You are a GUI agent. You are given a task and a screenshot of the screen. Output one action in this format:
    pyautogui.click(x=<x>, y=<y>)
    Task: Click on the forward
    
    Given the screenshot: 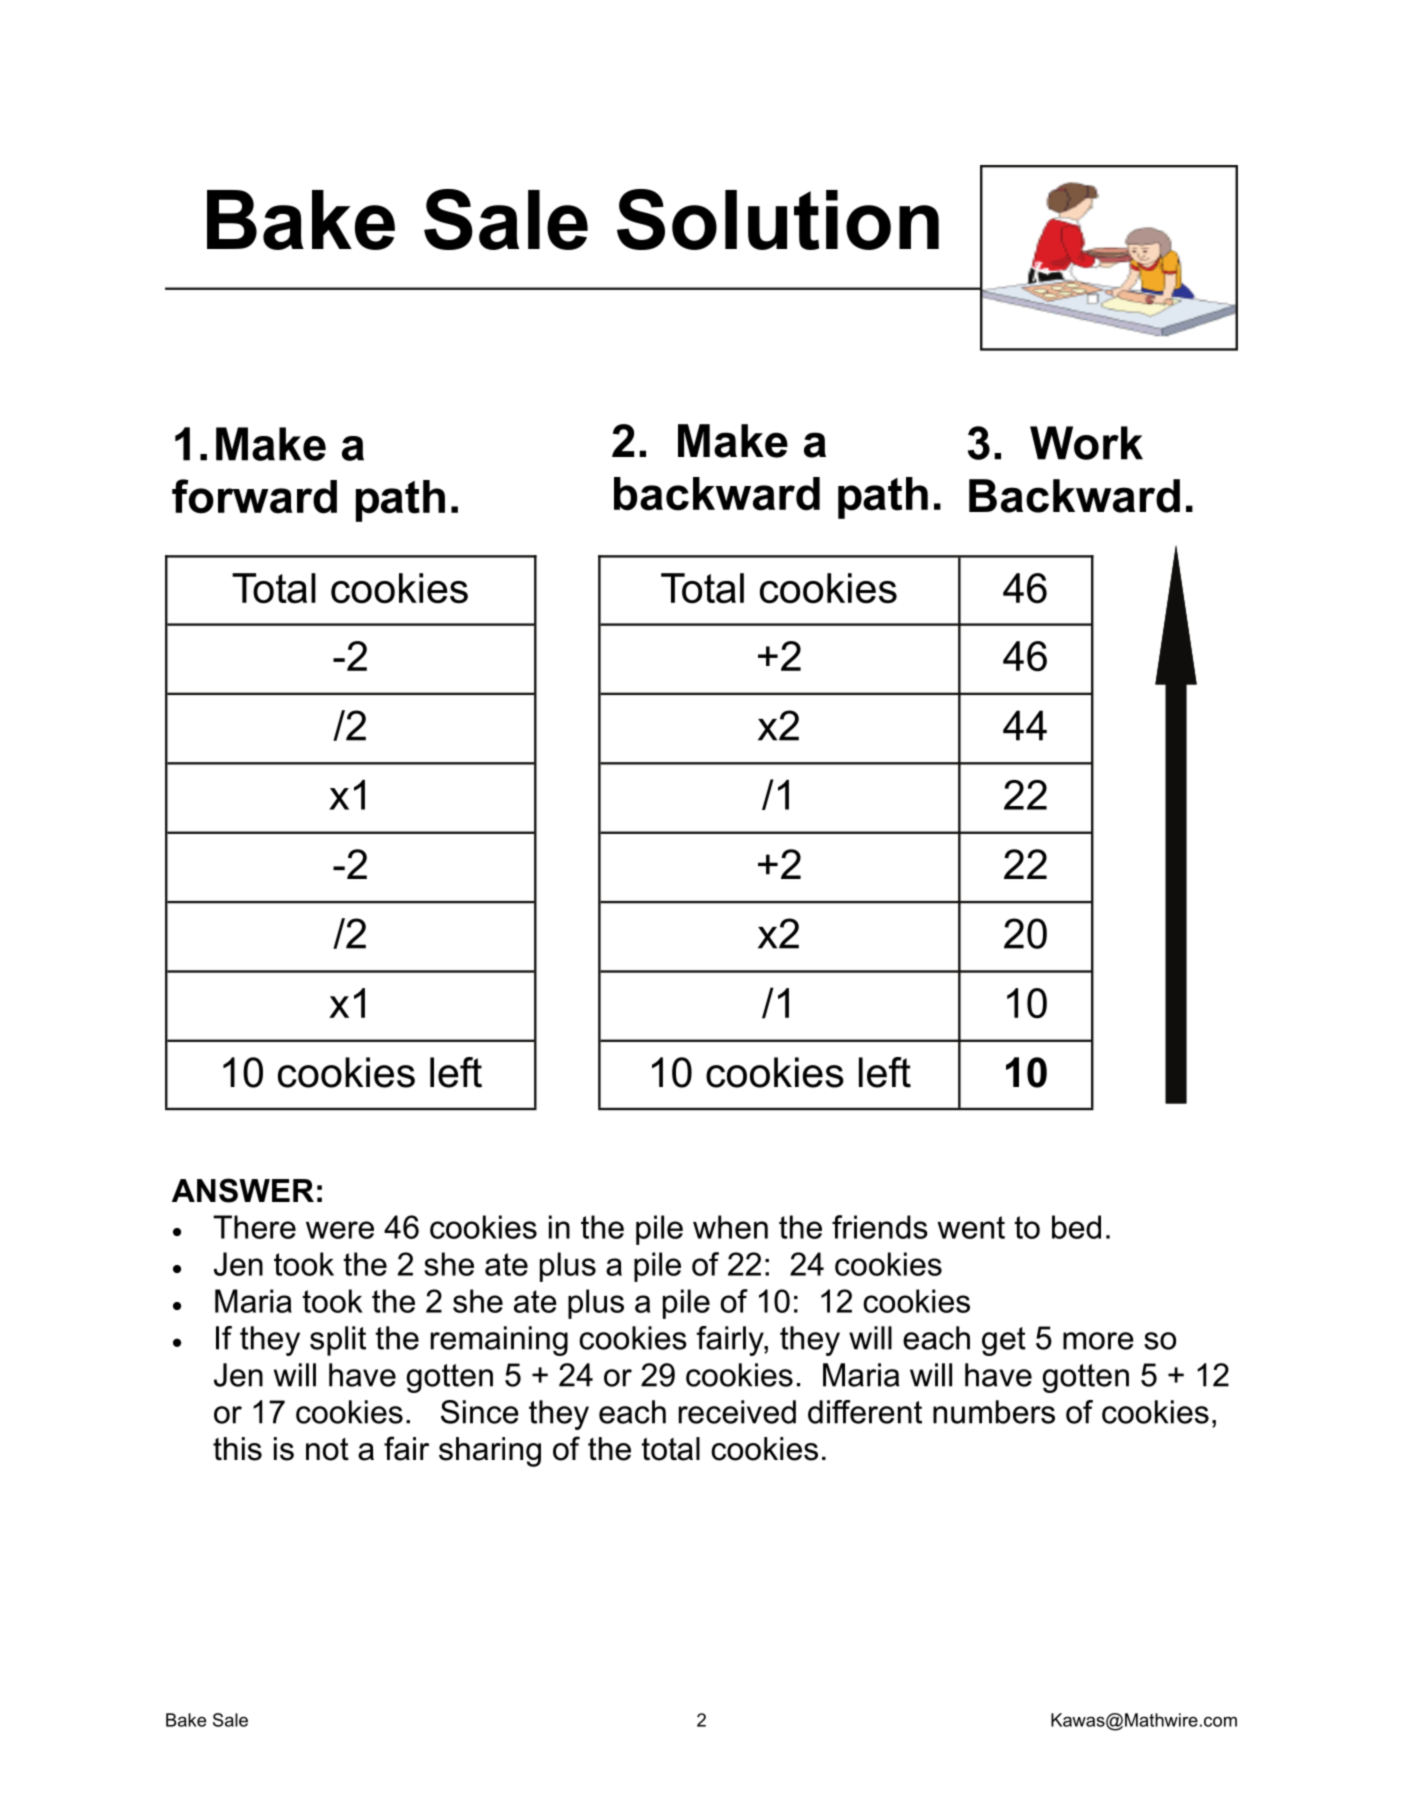 What is the action you would take?
    pyautogui.click(x=254, y=496)
